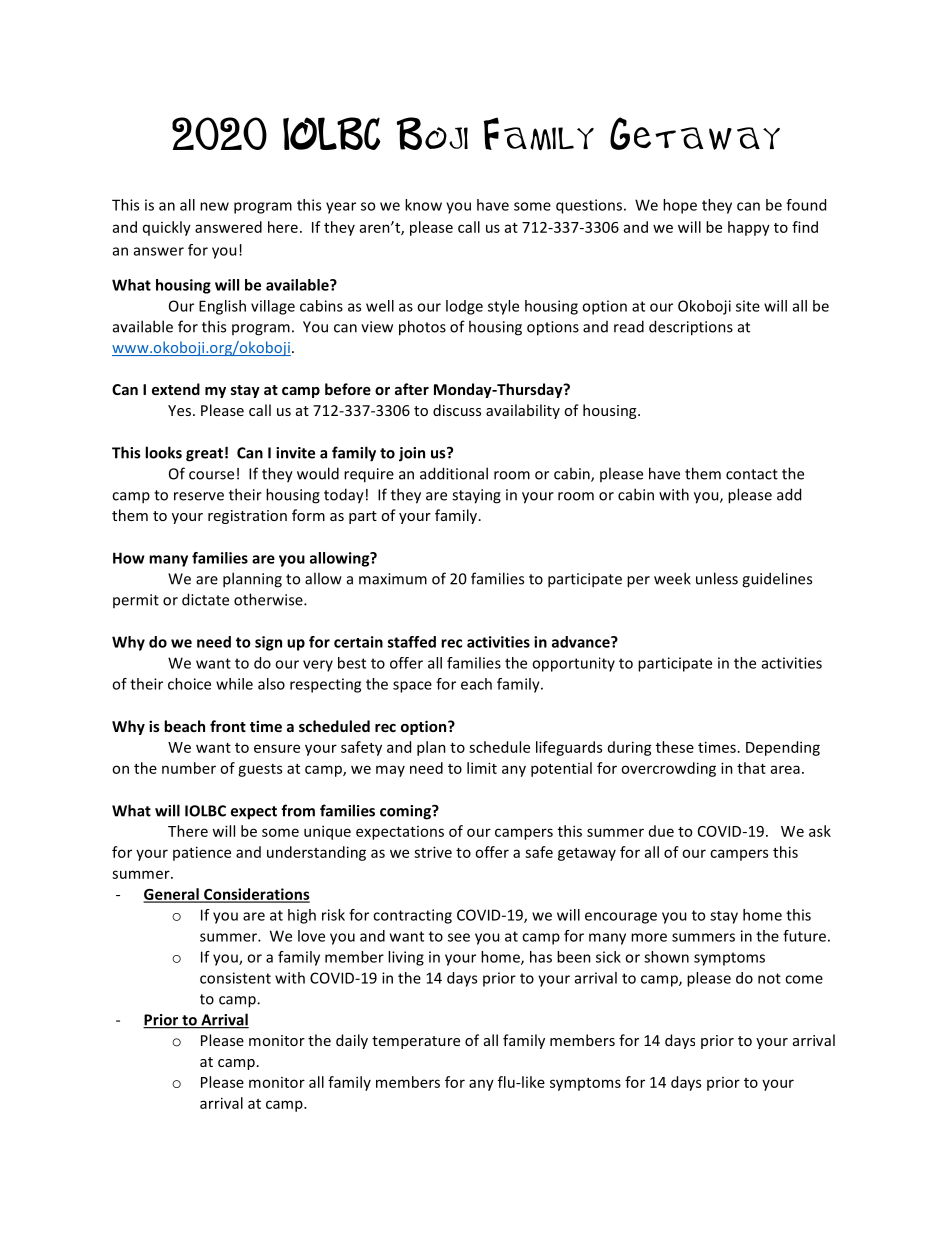  Describe the element at coordinates (393, 579) in the screenshot. I see `maximum` at that location.
